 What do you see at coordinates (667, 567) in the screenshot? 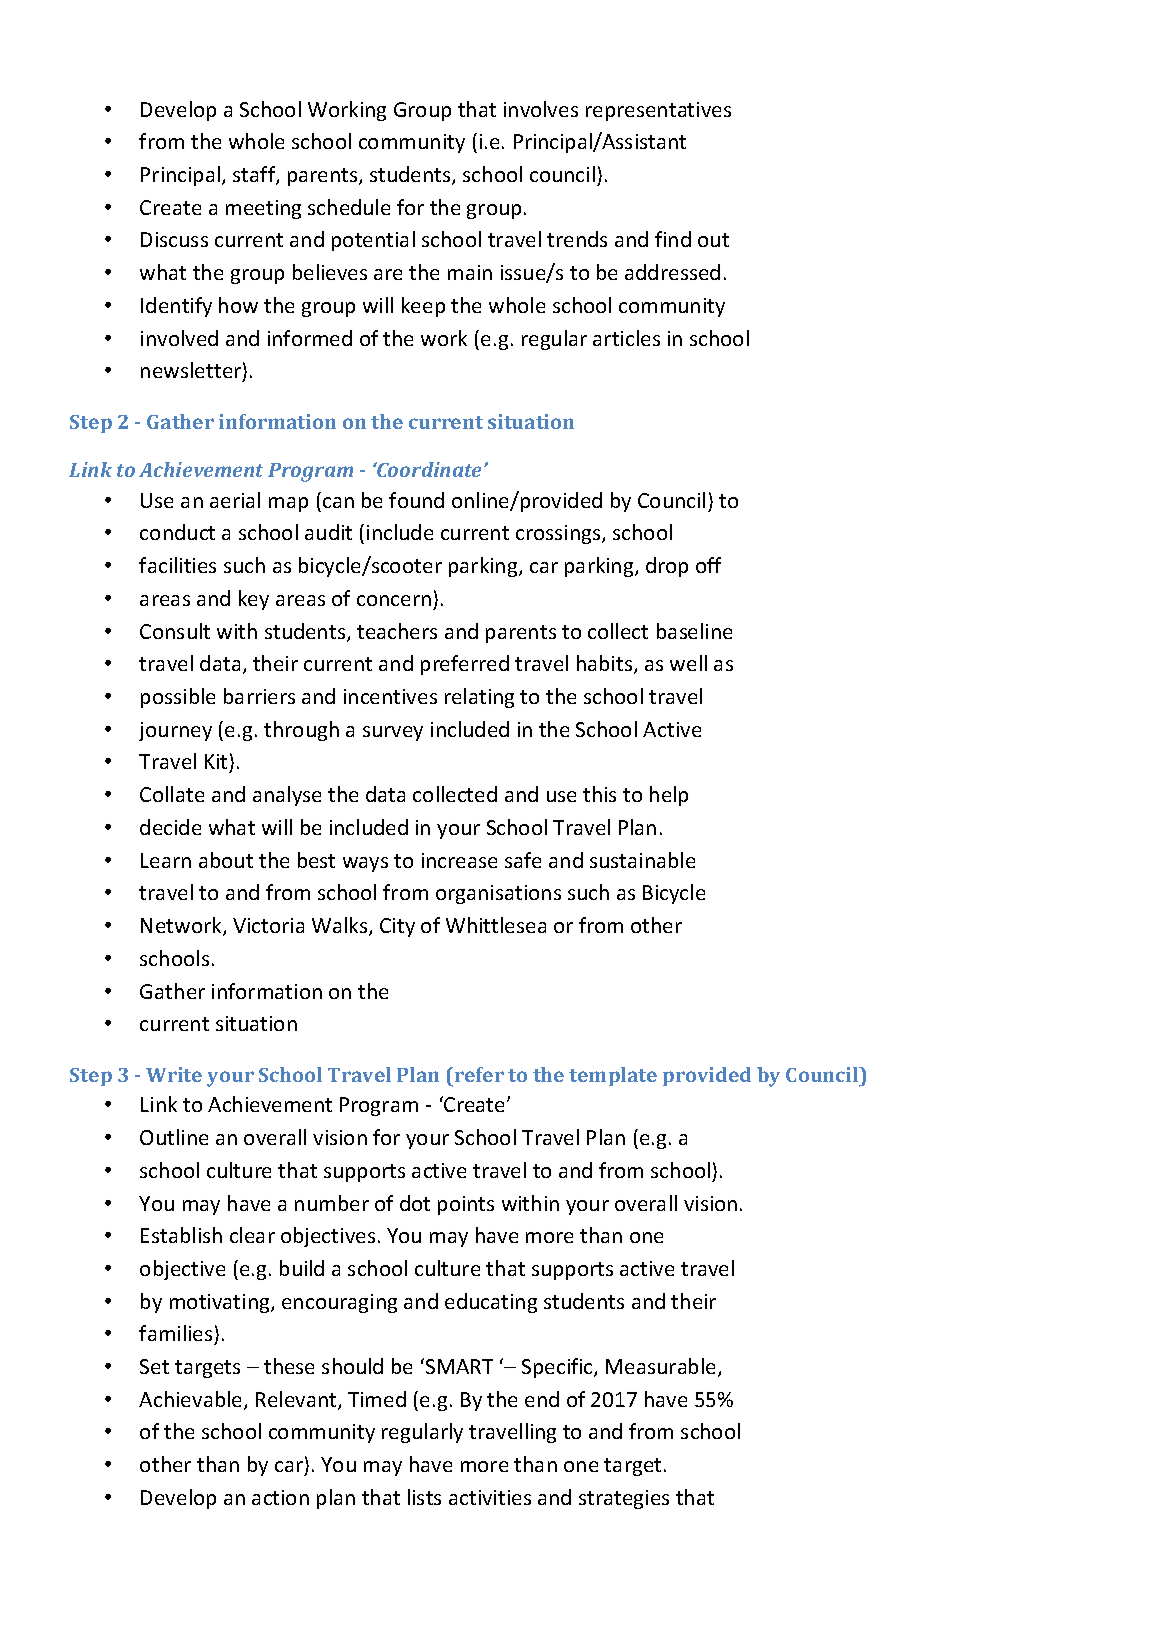
I see `drop` at bounding box center [667, 567].
